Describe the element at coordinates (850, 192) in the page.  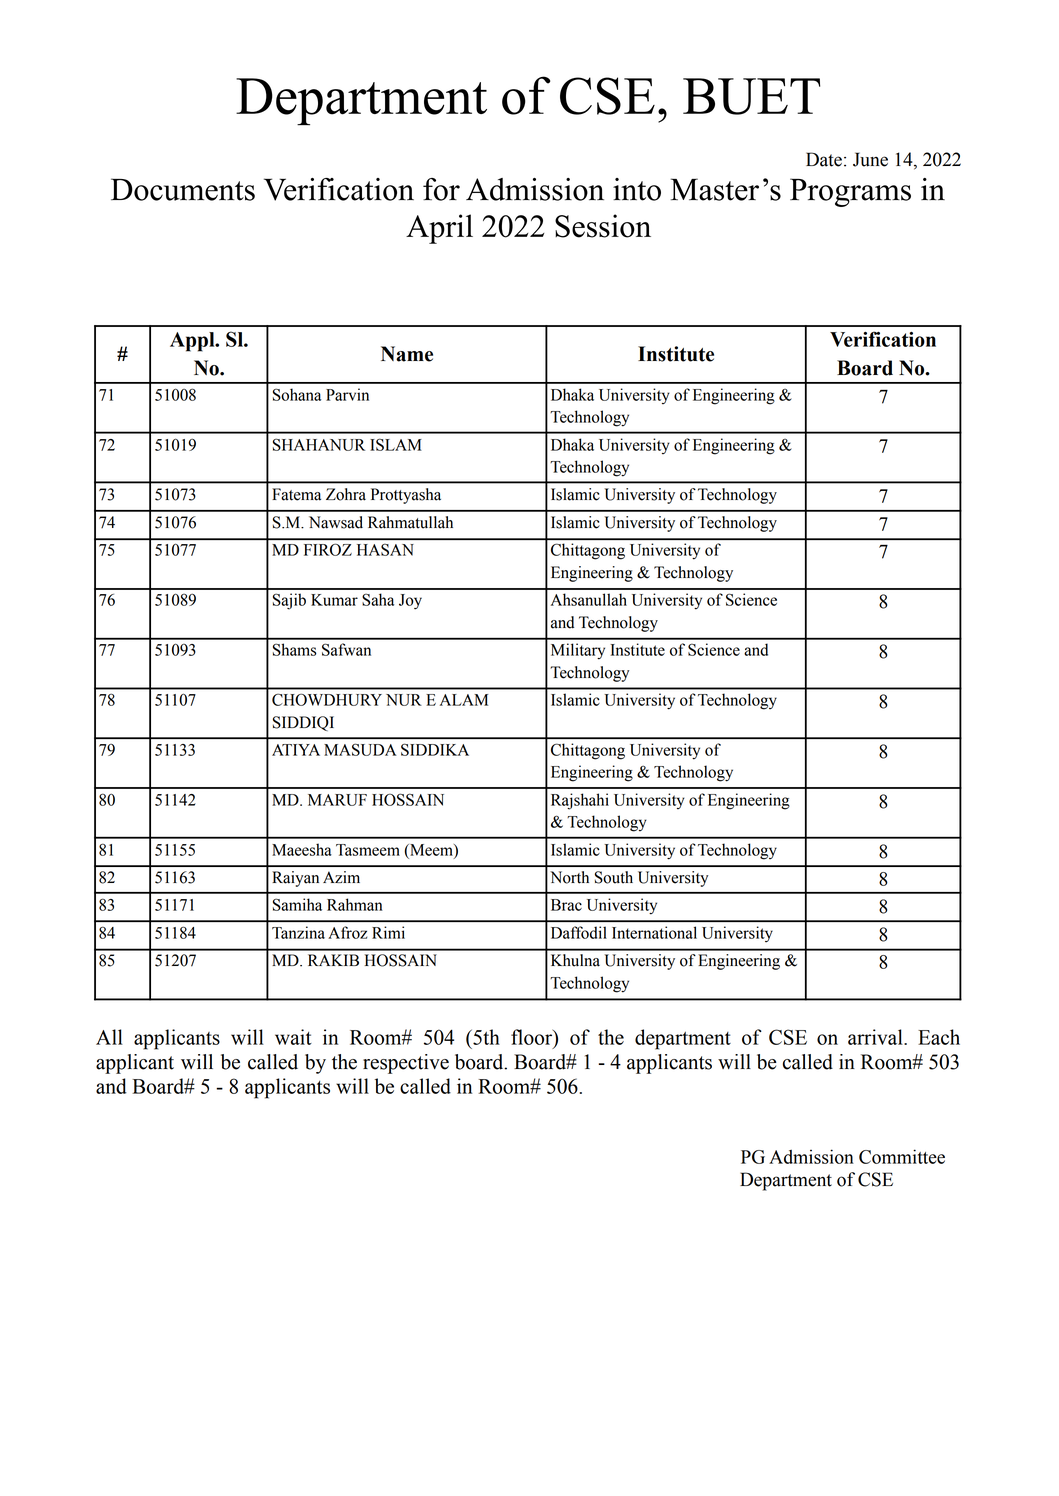
I see `Programs` at that location.
